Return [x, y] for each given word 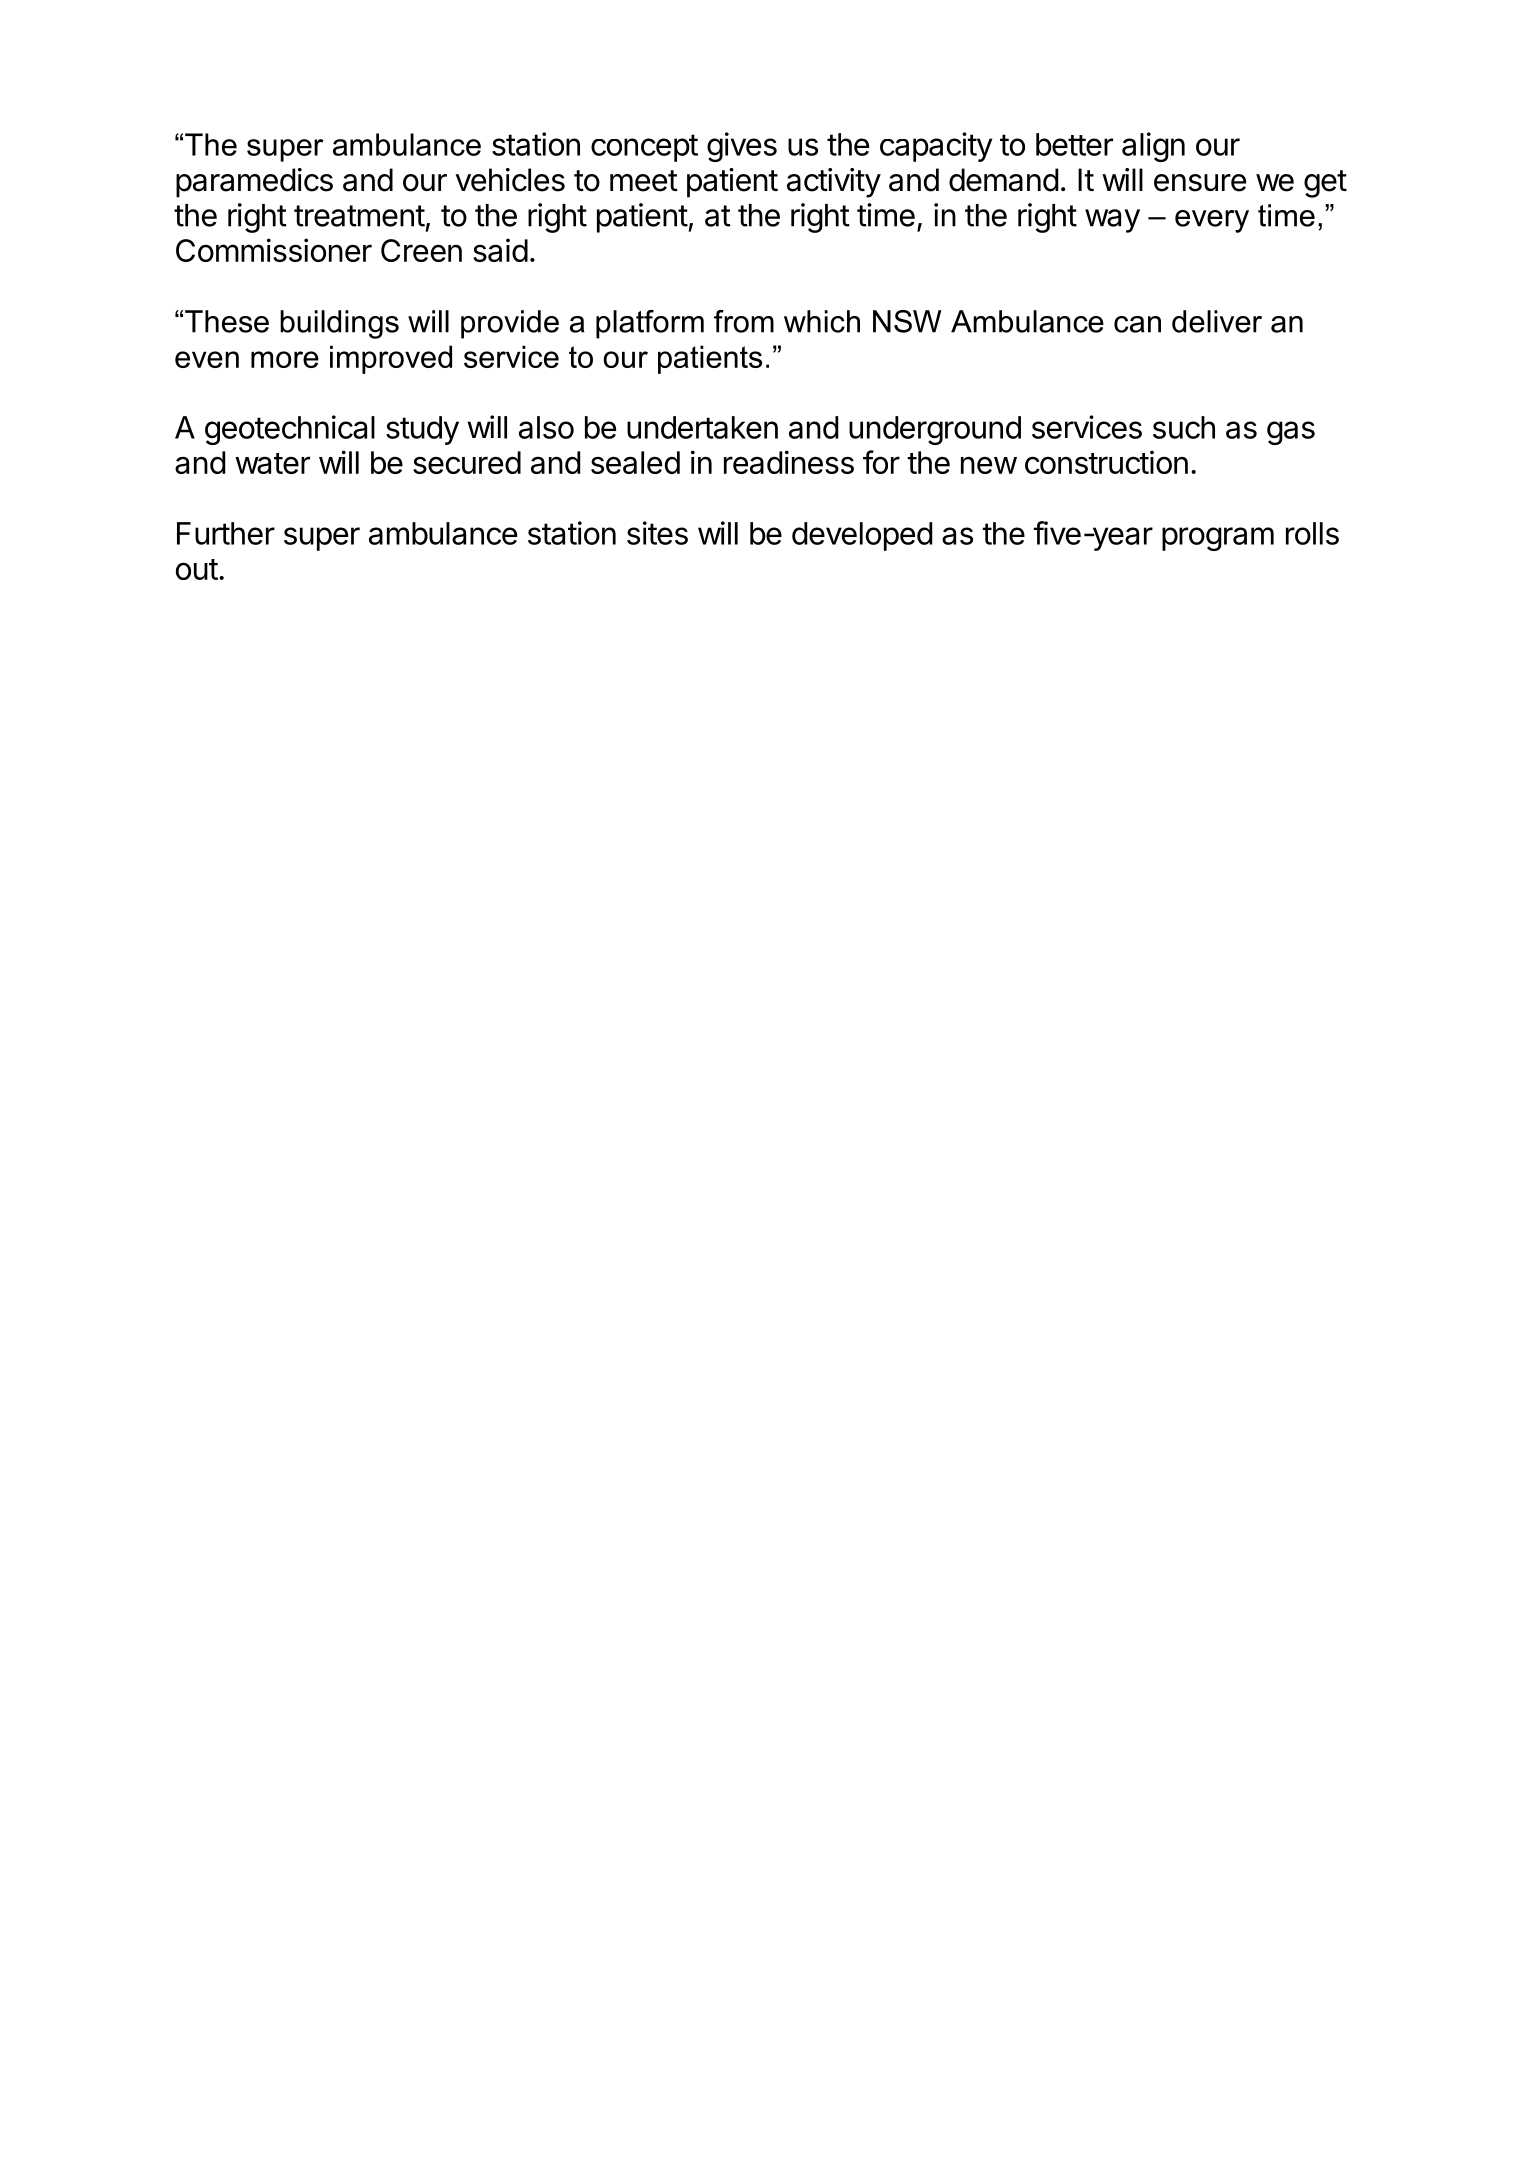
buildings [339, 324]
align [1153, 147]
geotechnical [290, 430]
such [1184, 427]
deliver [1217, 321]
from [744, 321]
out [197, 569]
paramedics [254, 183]
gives [742, 147]
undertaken [702, 427]
